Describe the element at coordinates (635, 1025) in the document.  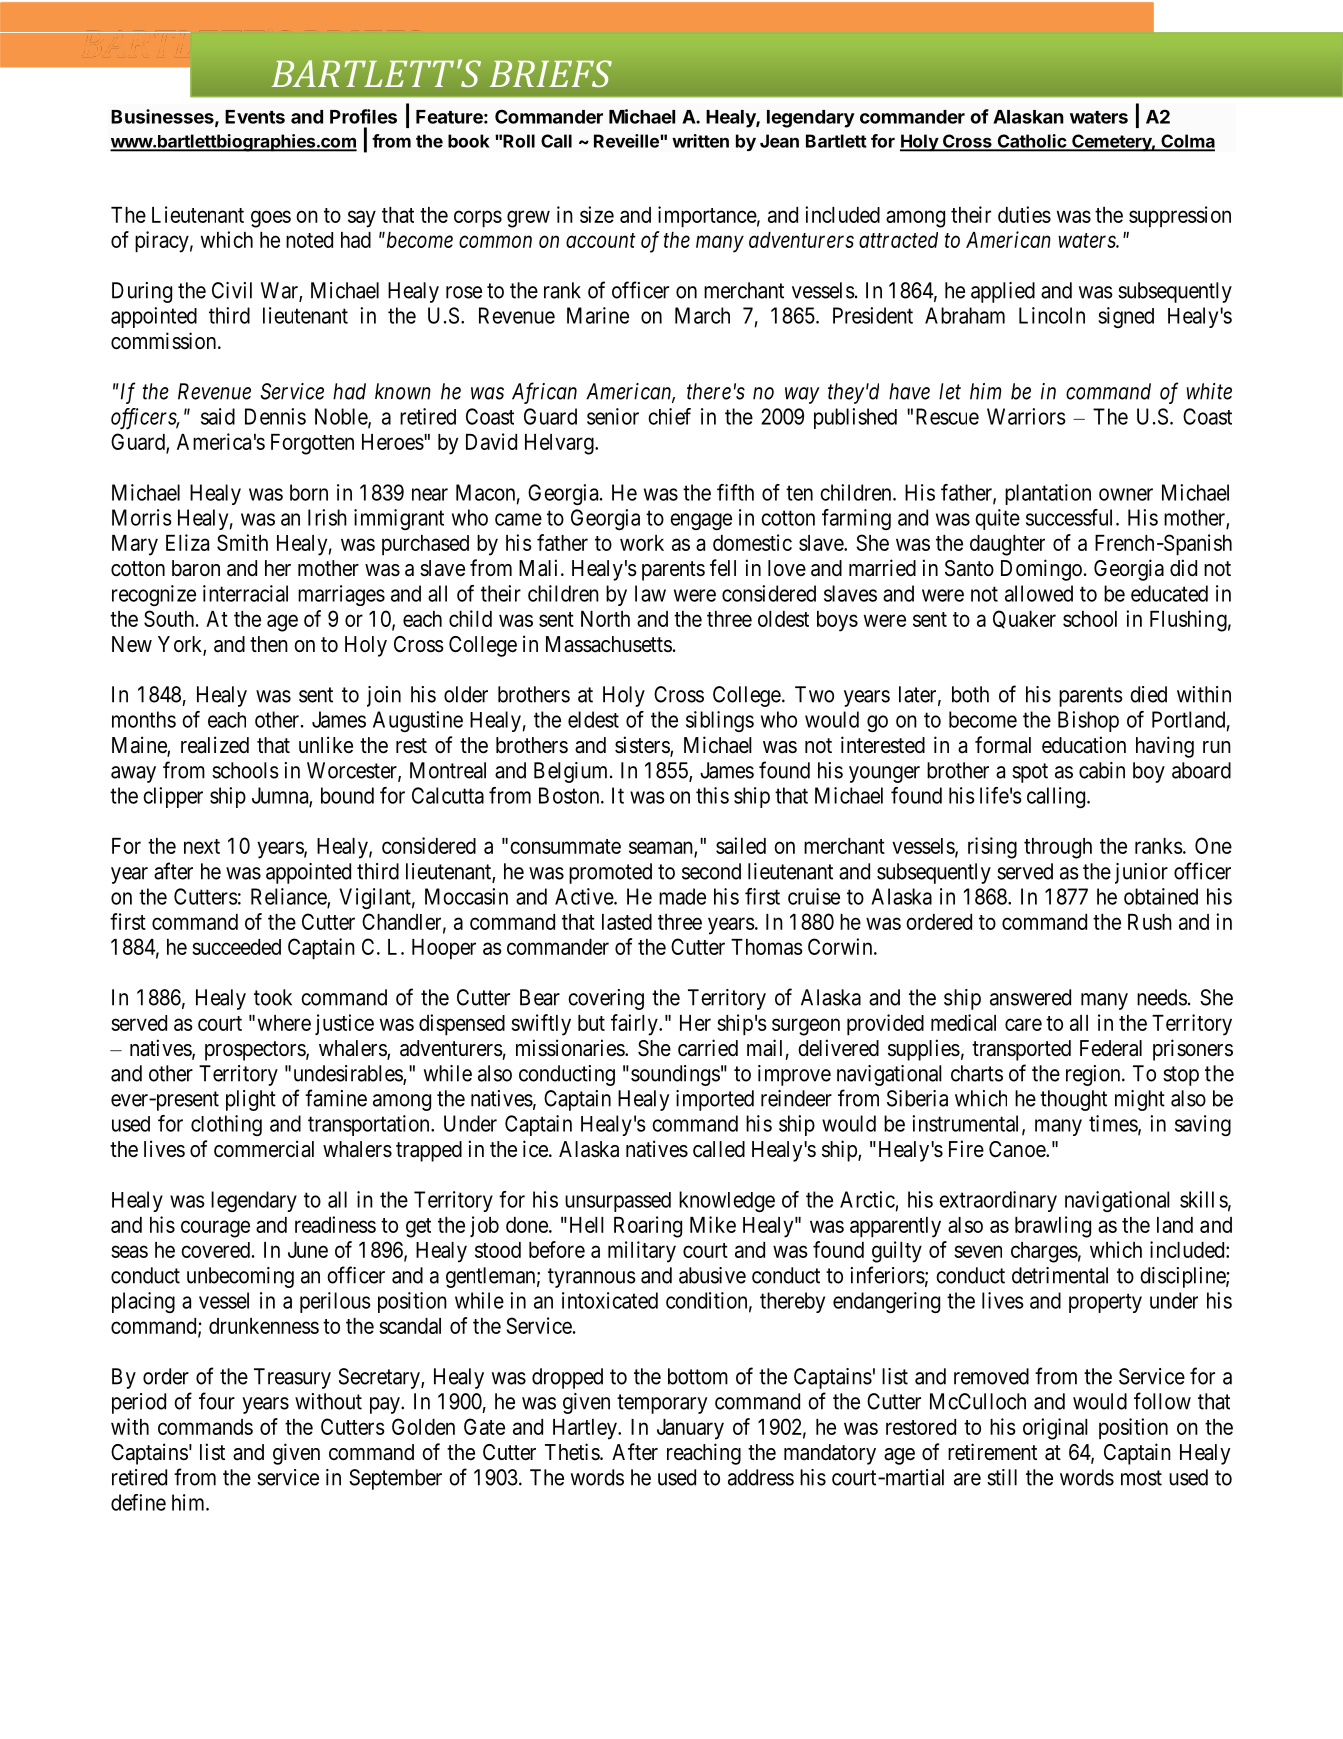
I see `fairly` at that location.
